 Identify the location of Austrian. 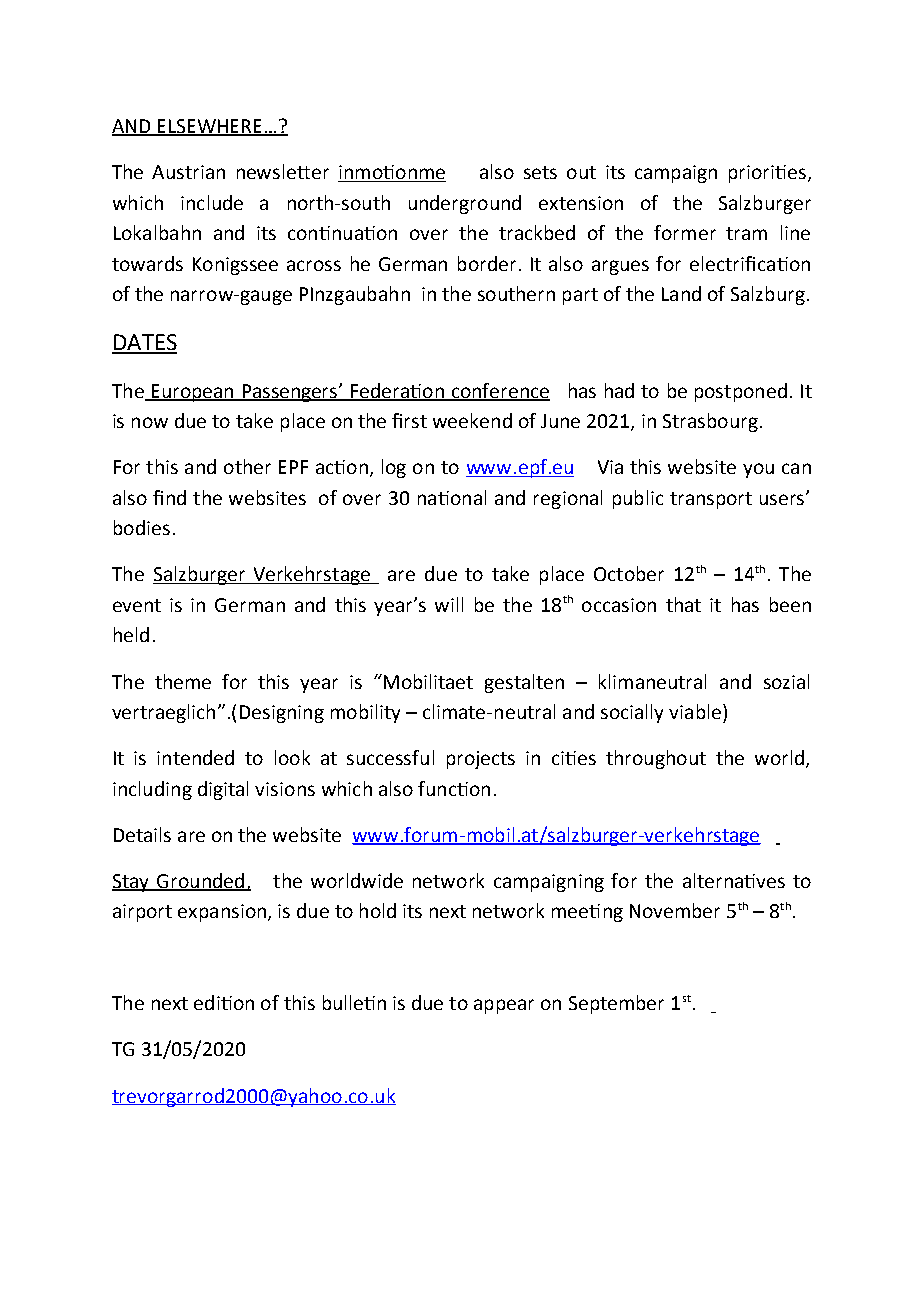
(188, 172).
